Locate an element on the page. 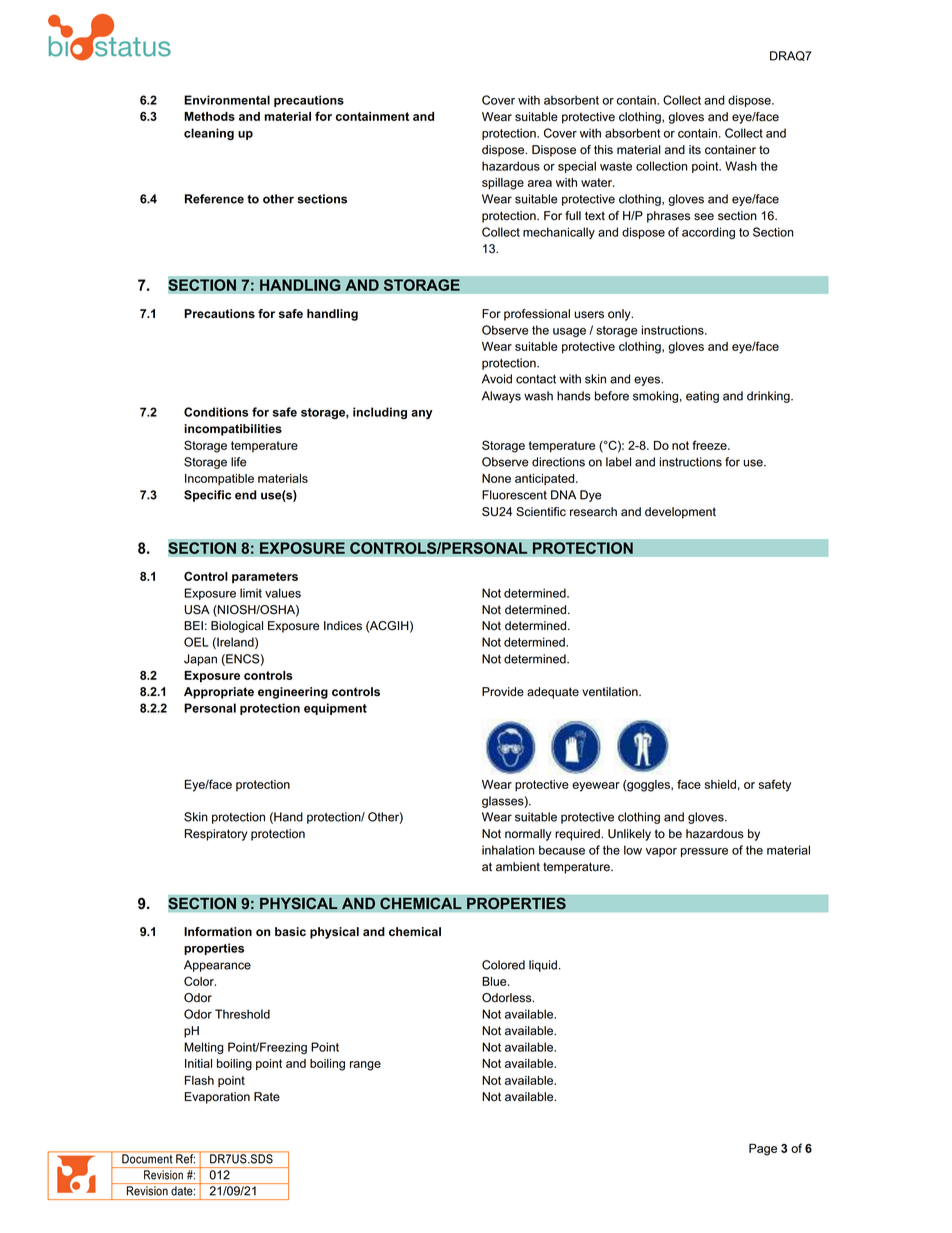 The width and height of the page is (952, 1233). None is located at coordinates (496, 478).
